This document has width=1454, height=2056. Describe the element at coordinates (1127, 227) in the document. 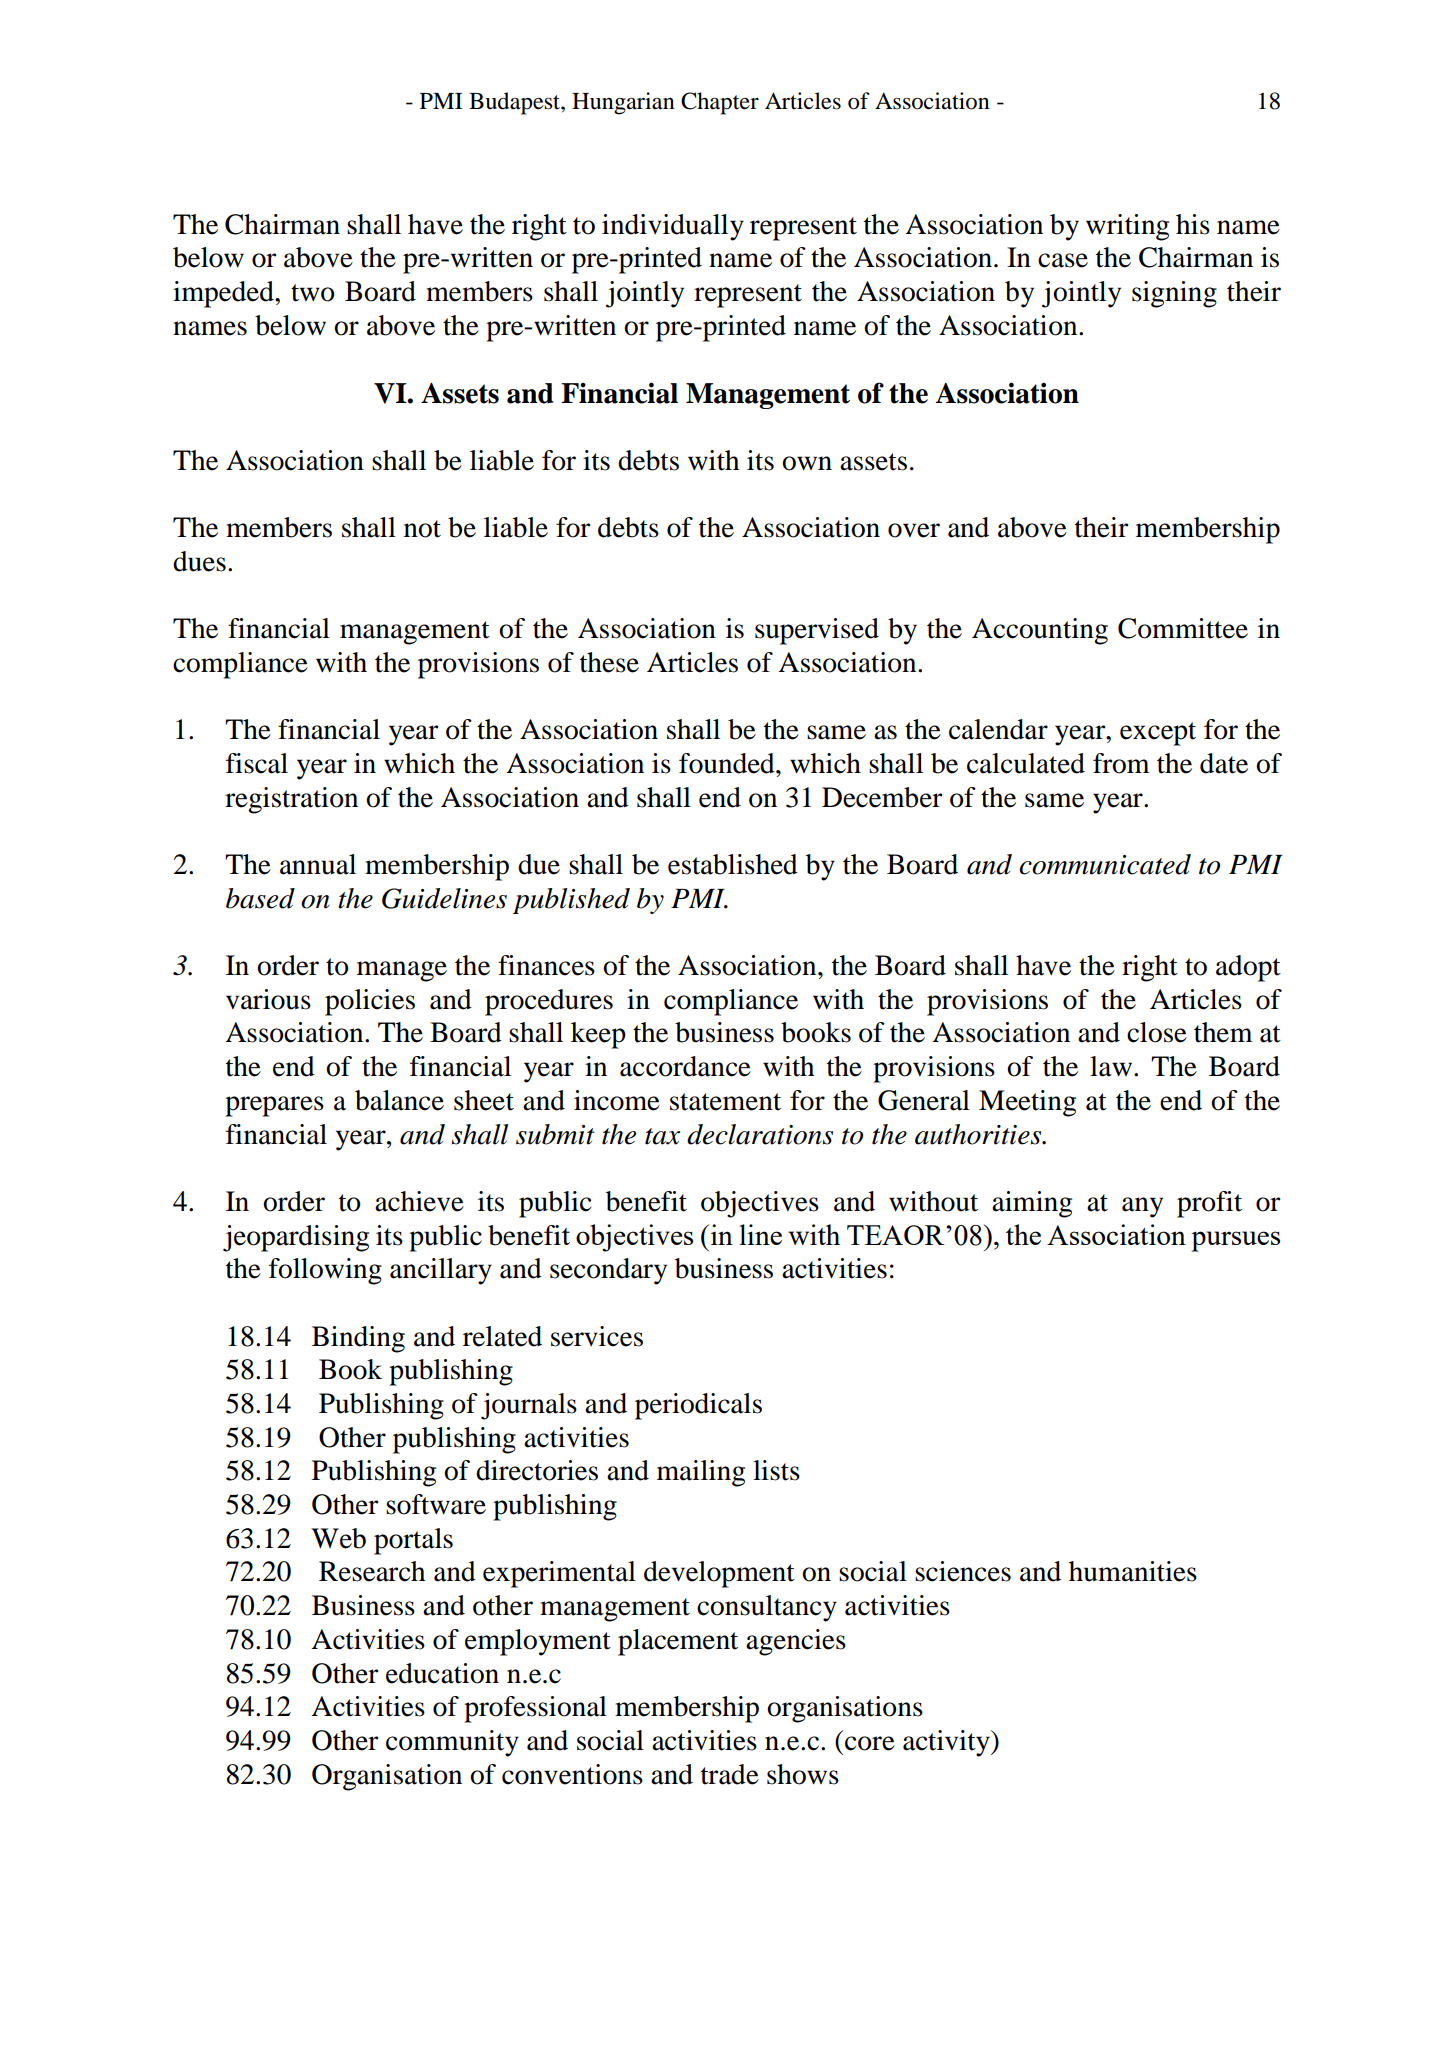

I see `writing` at that location.
